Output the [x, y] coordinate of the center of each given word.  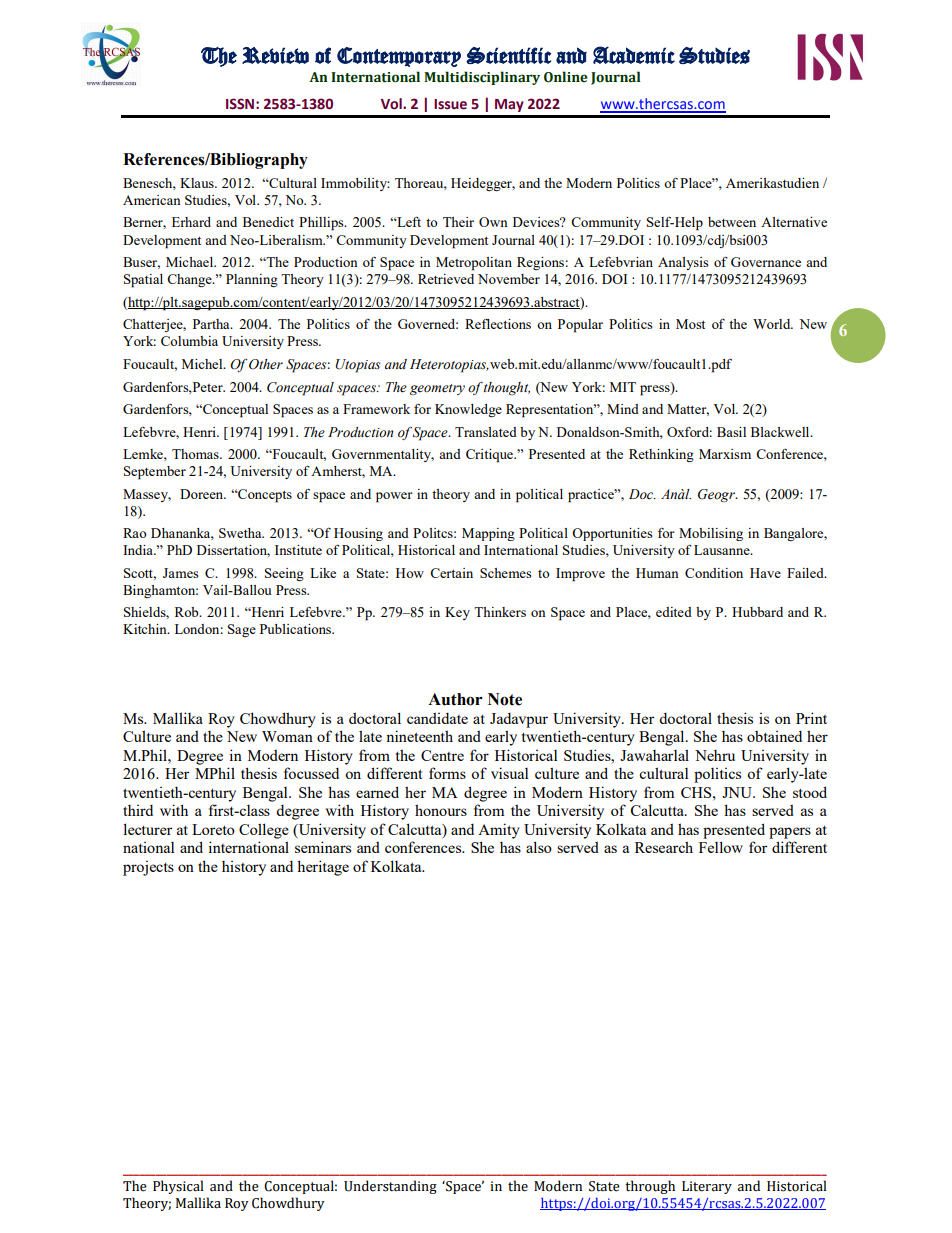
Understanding [390, 1187]
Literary [707, 1187]
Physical [178, 1187]
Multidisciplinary [482, 78]
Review [275, 55]
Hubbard [757, 612]
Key [457, 613]
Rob [188, 612]
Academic [634, 55]
